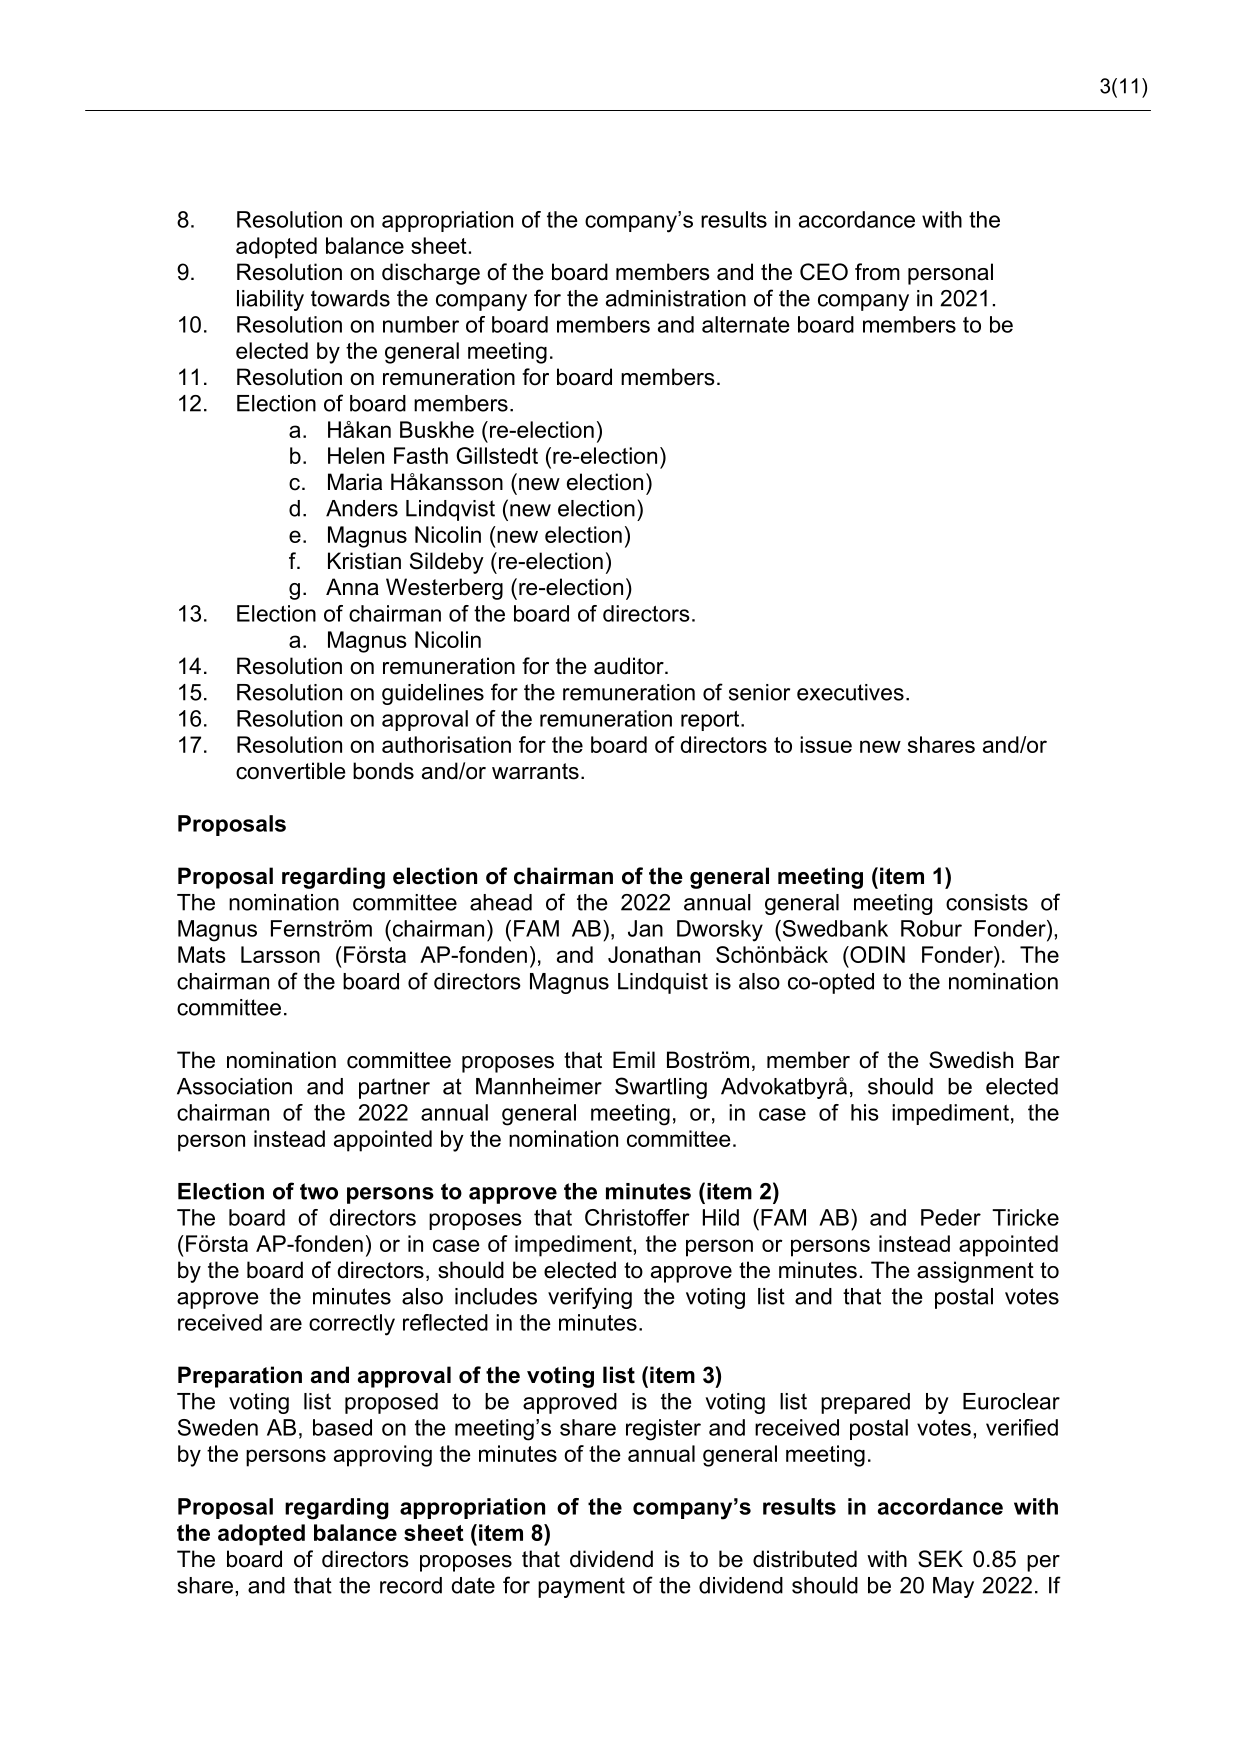  Describe the element at coordinates (877, 272) in the screenshot. I see `from` at that location.
